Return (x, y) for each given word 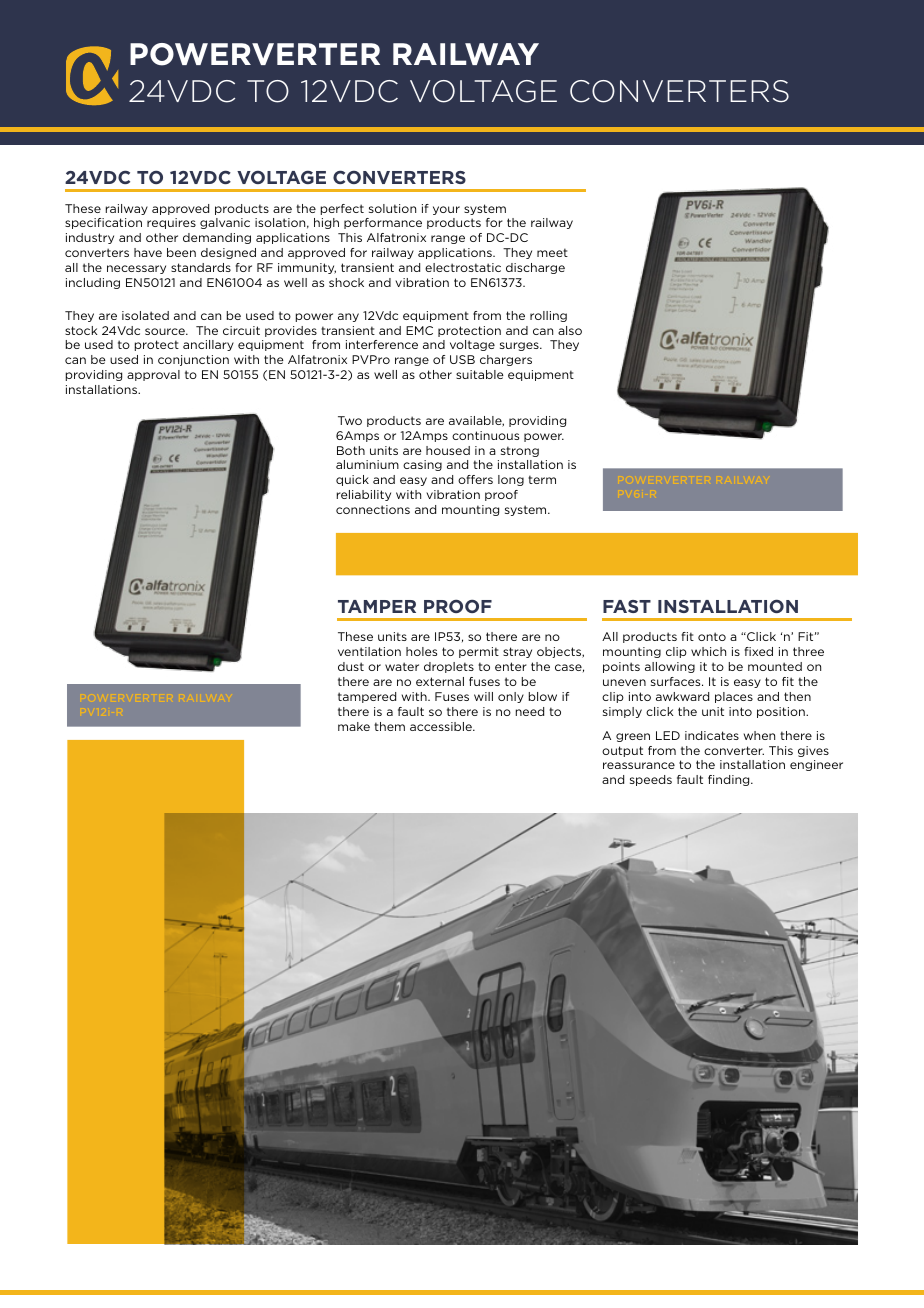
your (446, 210)
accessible (442, 726)
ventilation (369, 651)
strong (520, 451)
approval (153, 375)
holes (421, 651)
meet (552, 252)
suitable (480, 374)
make (354, 726)
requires (171, 223)
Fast (627, 606)
